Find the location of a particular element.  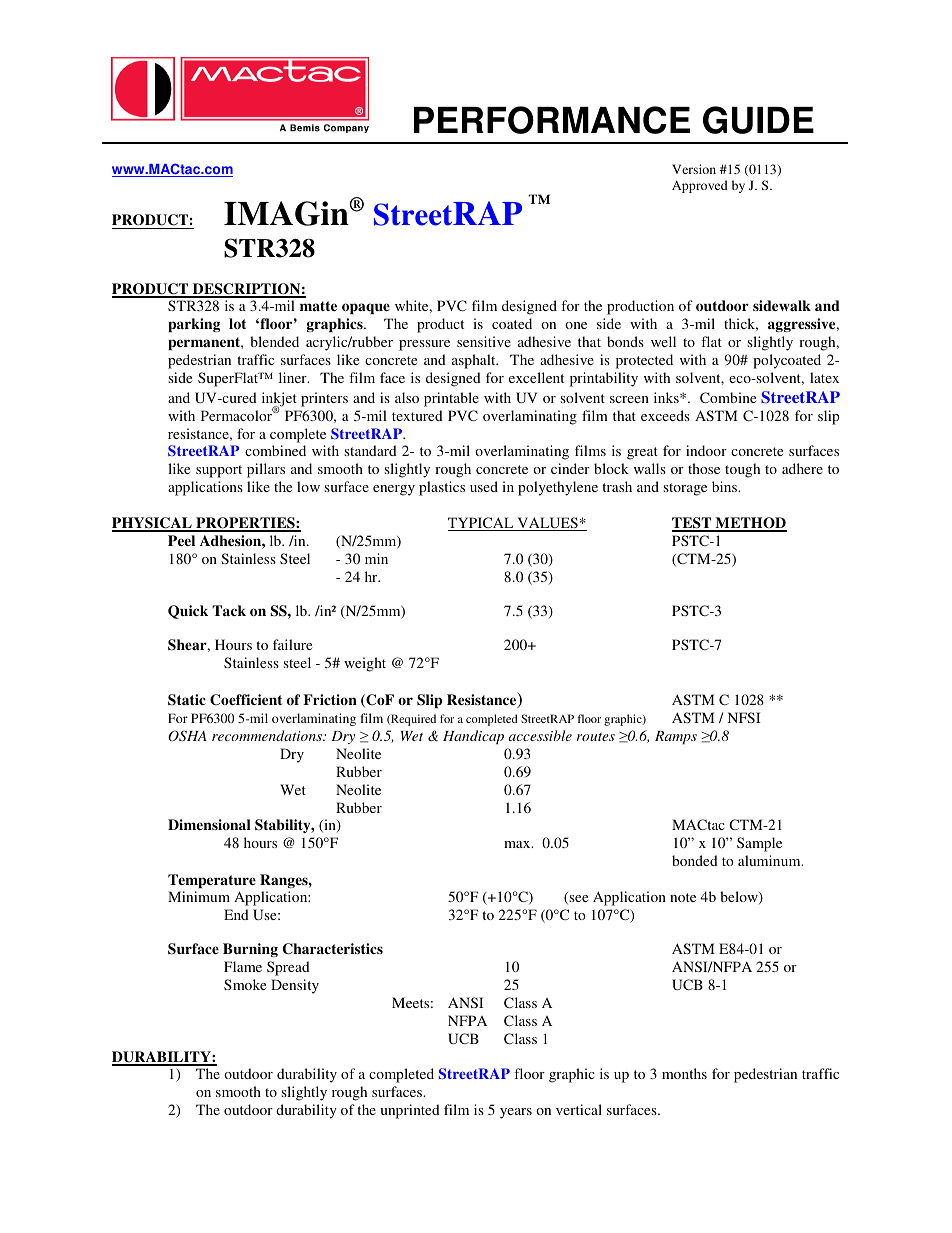

Tack is located at coordinates (229, 610).
